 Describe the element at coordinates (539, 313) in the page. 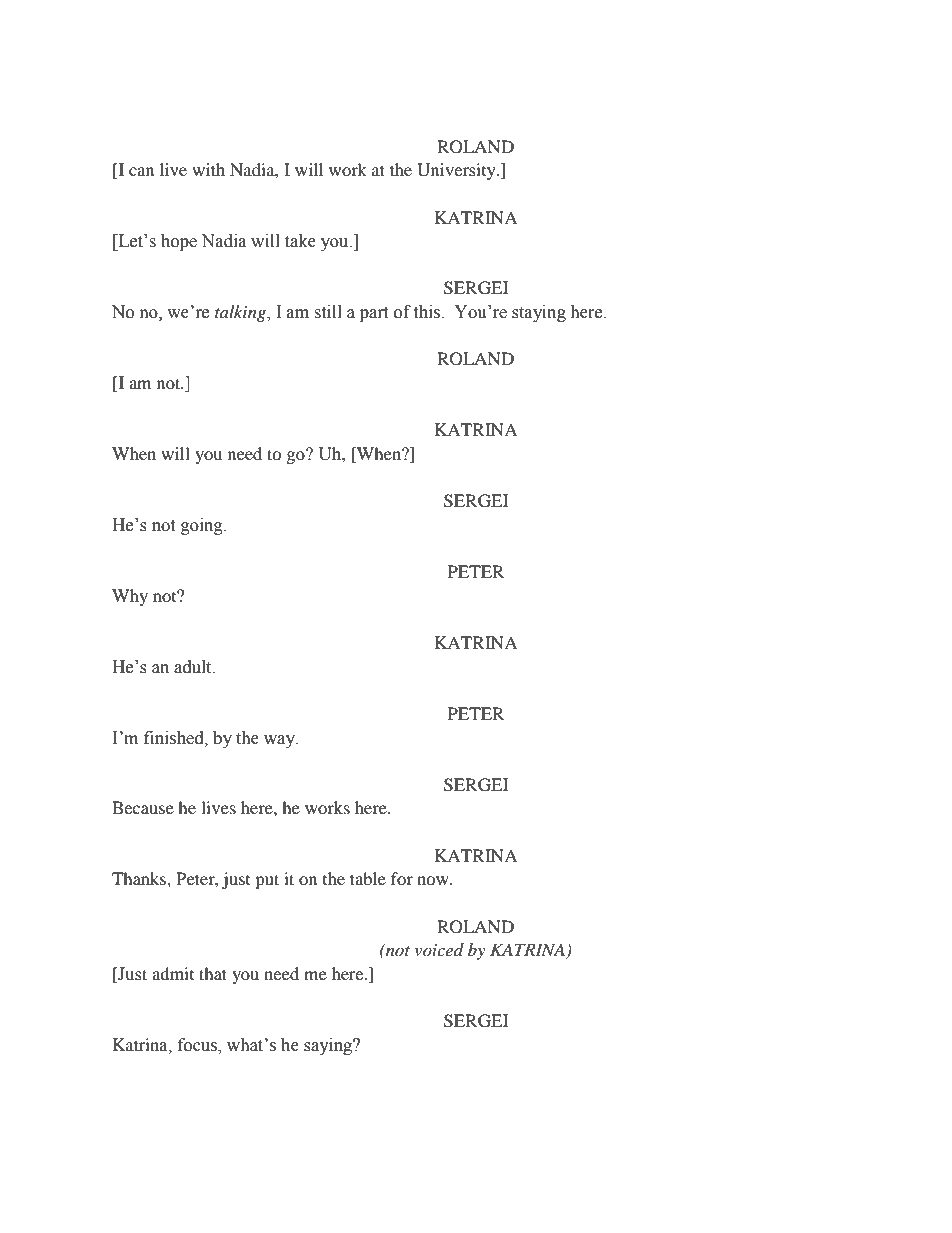

I see `staying` at that location.
